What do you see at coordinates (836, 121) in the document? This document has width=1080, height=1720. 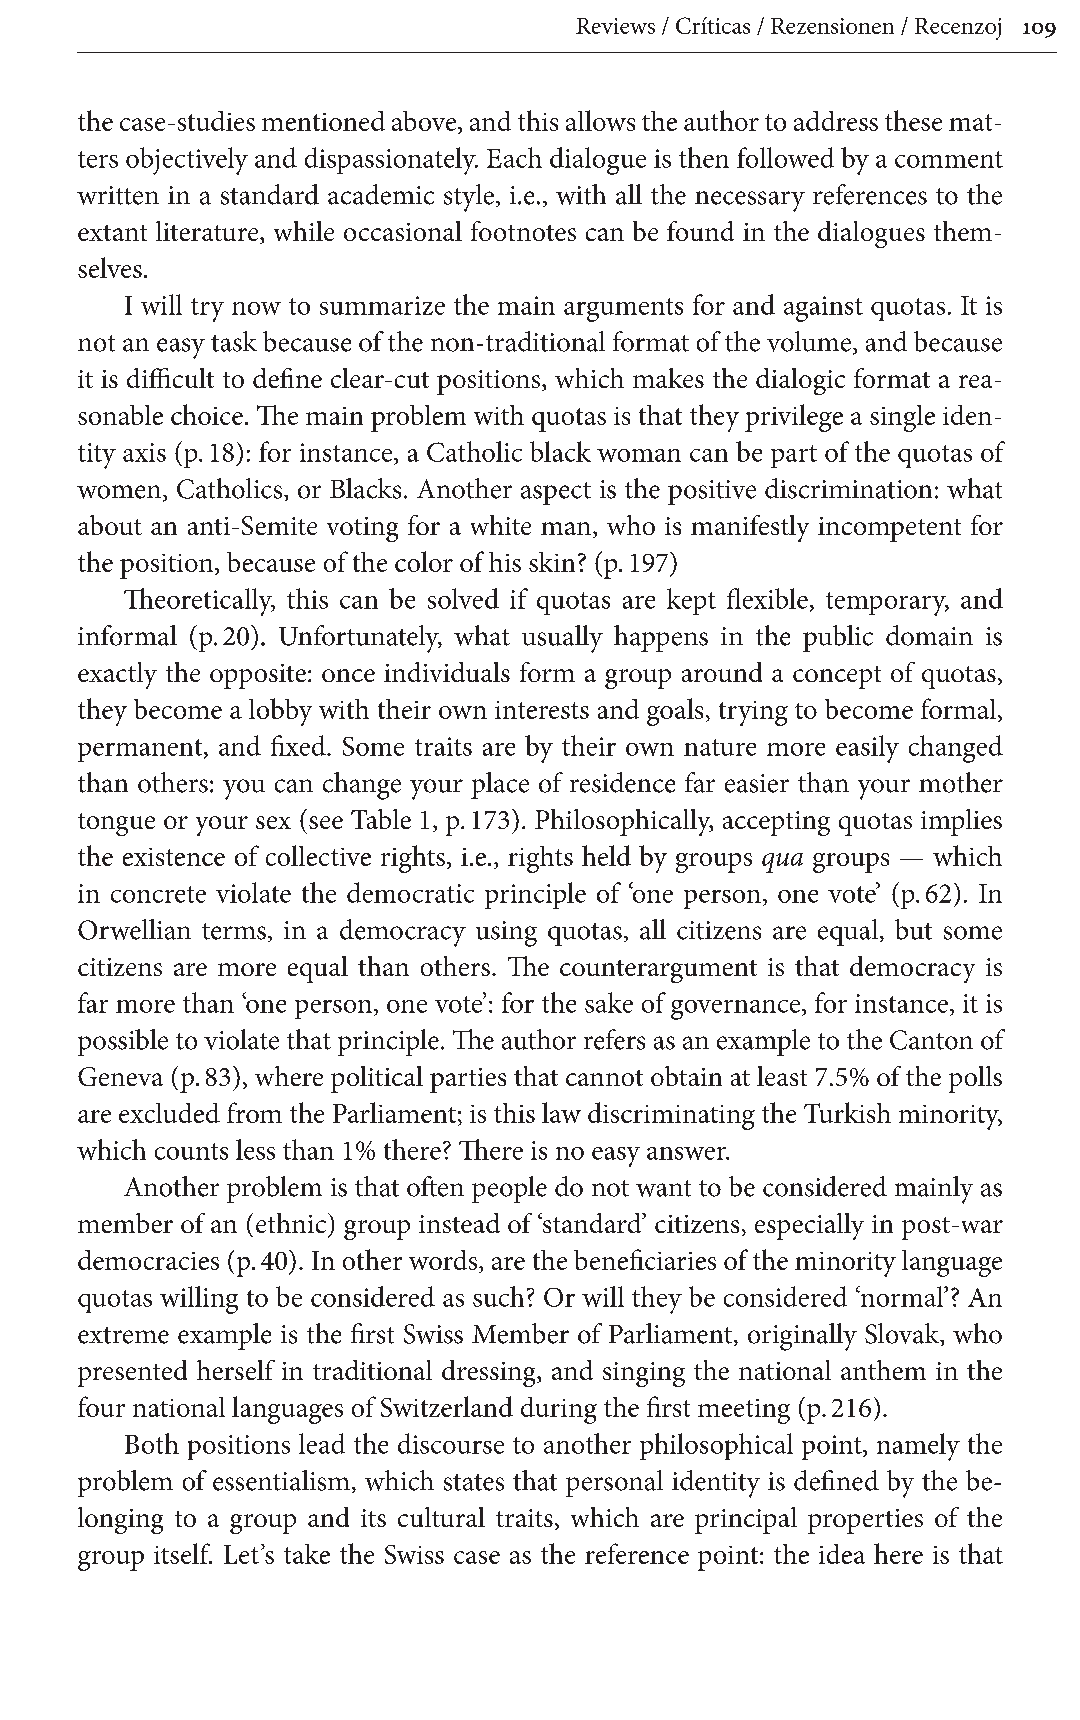 I see `address` at bounding box center [836, 121].
